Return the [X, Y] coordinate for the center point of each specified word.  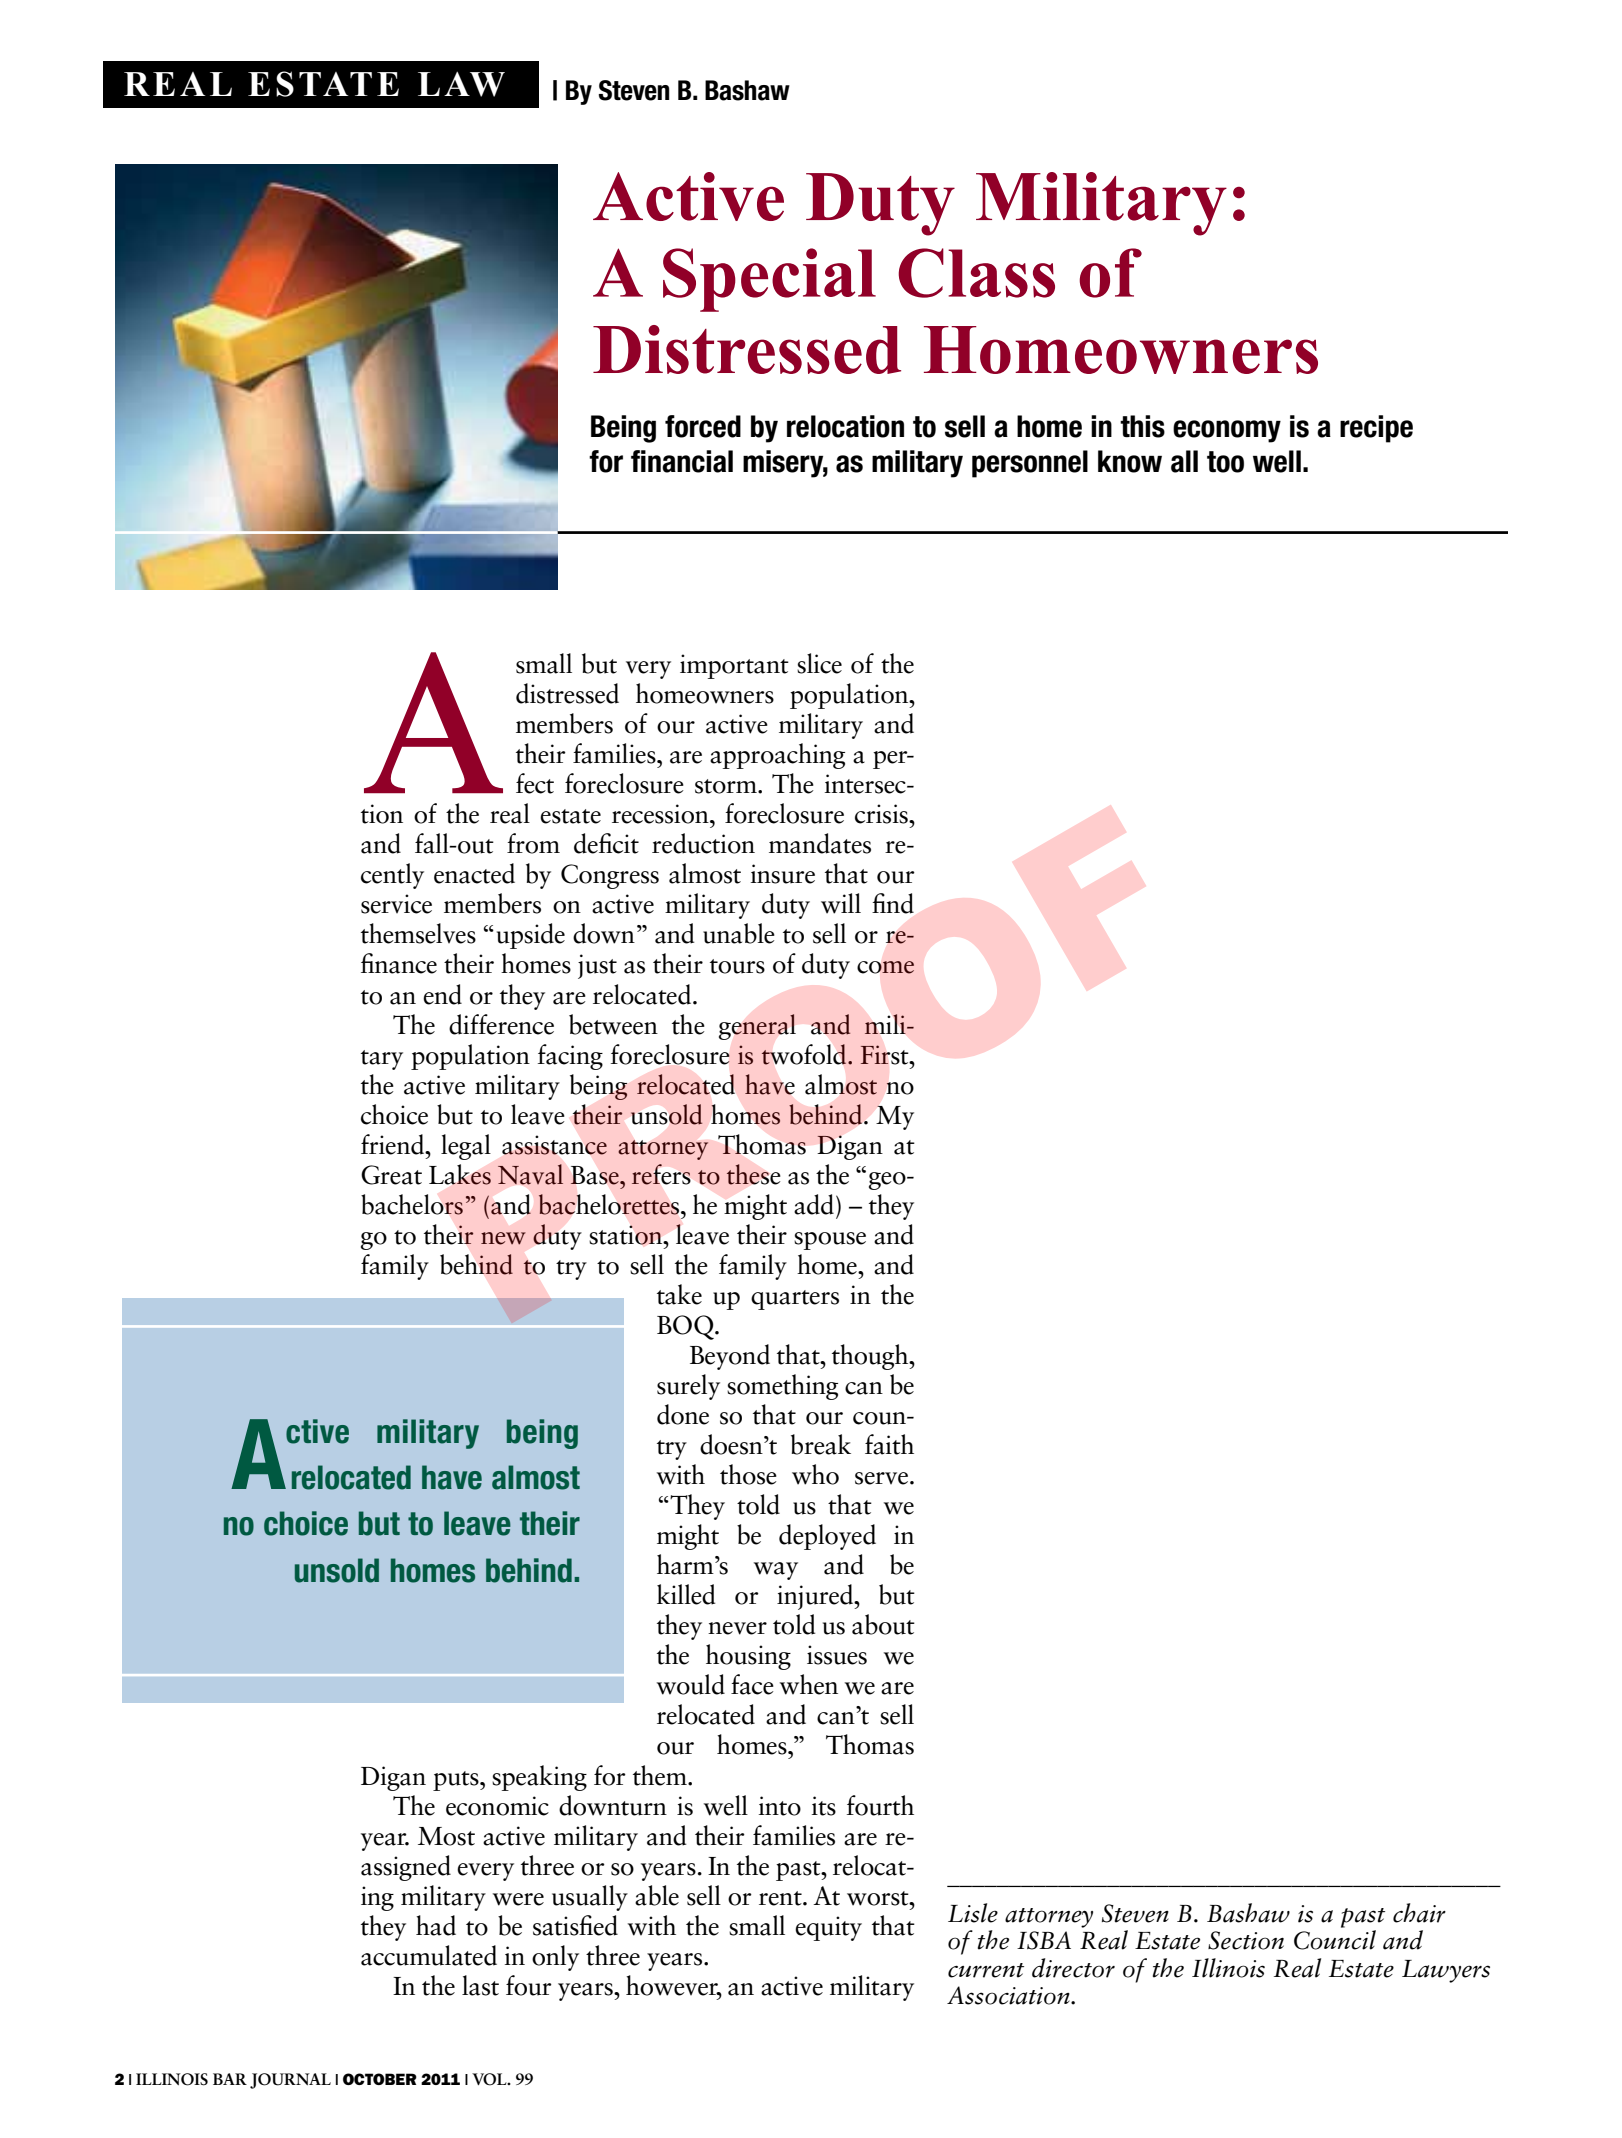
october [380, 2079]
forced [703, 426]
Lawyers [1446, 1971]
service [396, 904]
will [841, 903]
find [893, 903]
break [821, 1444]
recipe [1376, 429]
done [683, 1414]
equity [828, 1928]
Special [769, 280]
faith [889, 1444]
